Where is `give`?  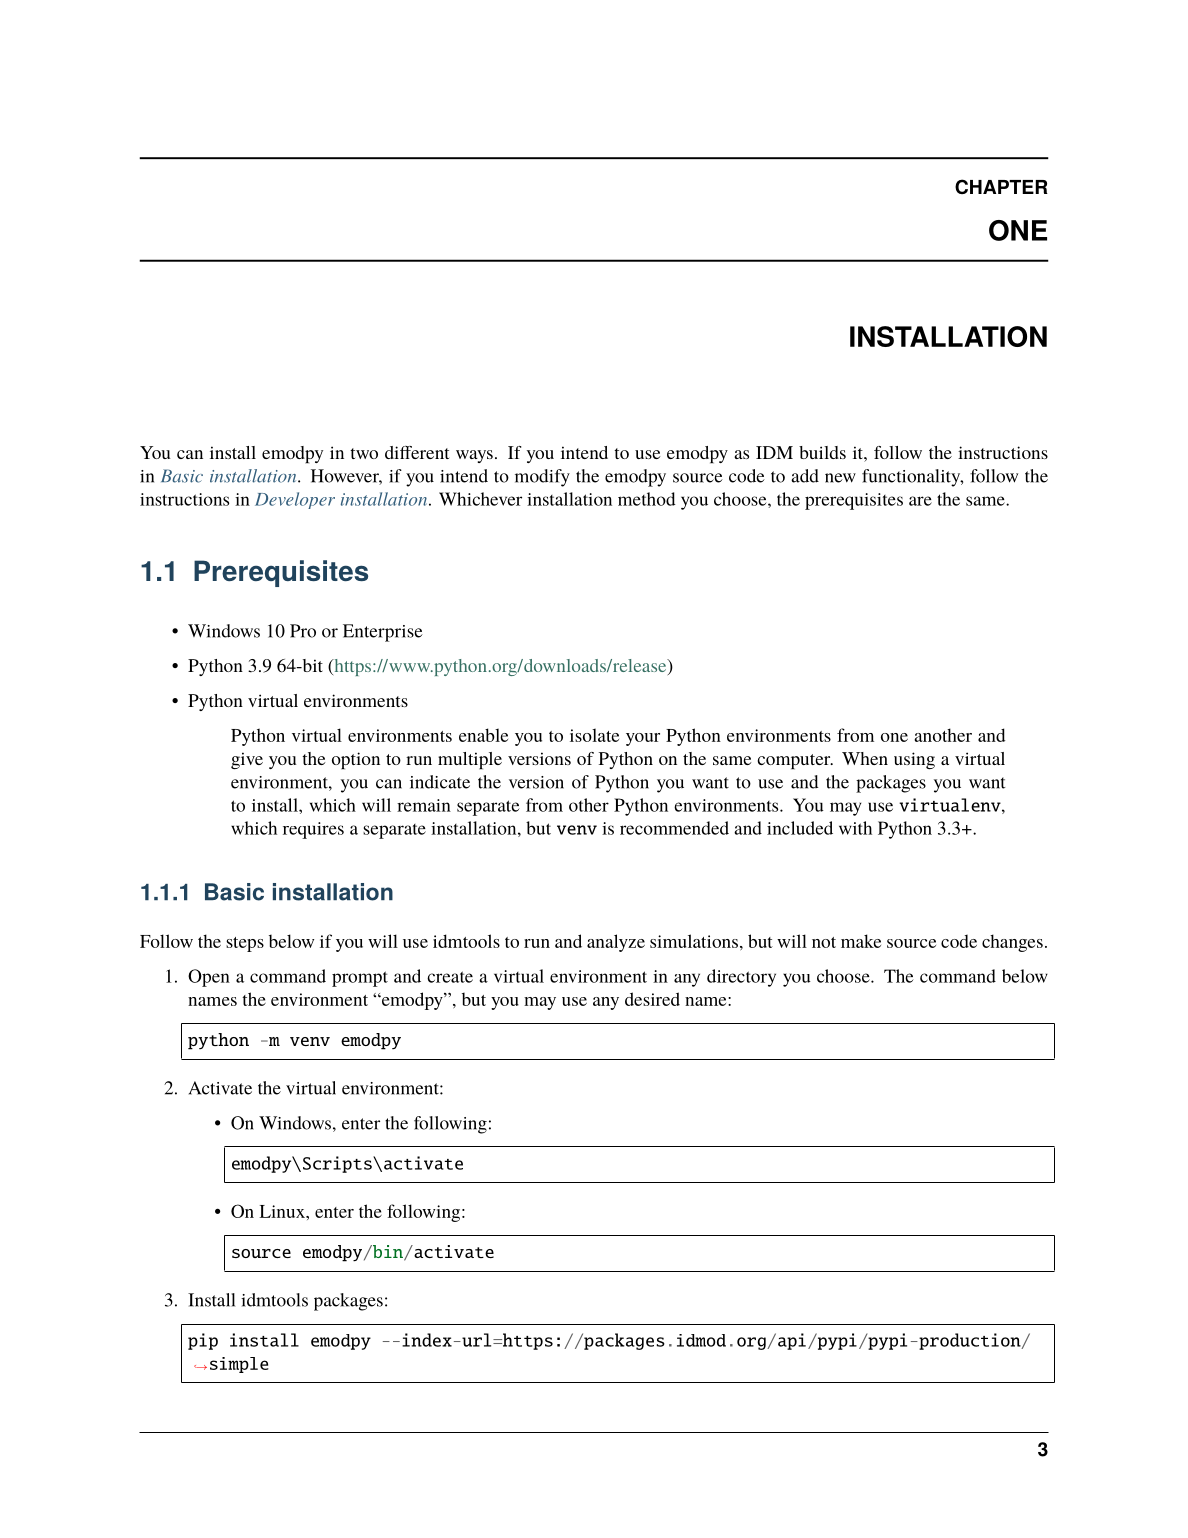
give is located at coordinates (247, 760).
